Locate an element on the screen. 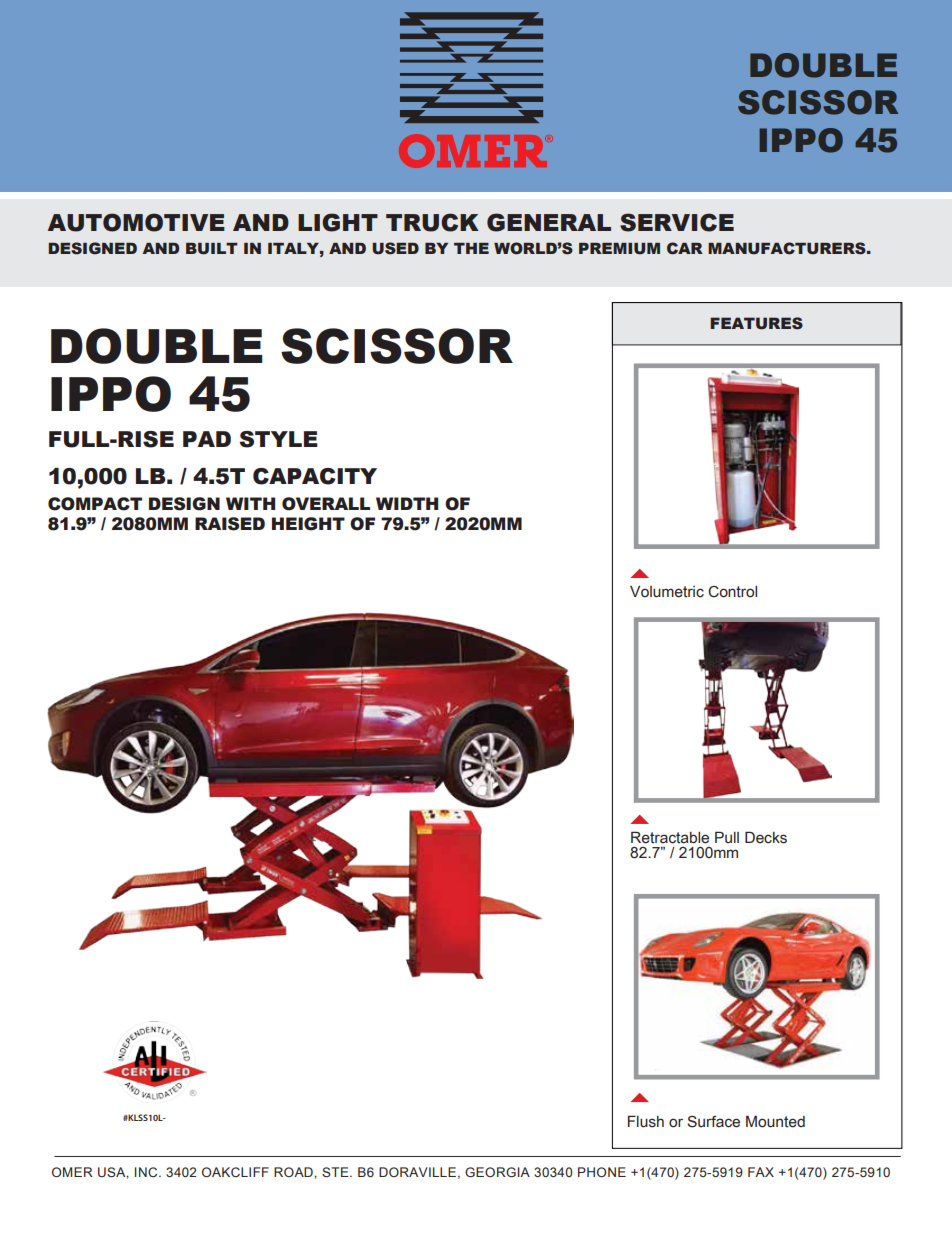  Volumetric is located at coordinates (667, 592).
